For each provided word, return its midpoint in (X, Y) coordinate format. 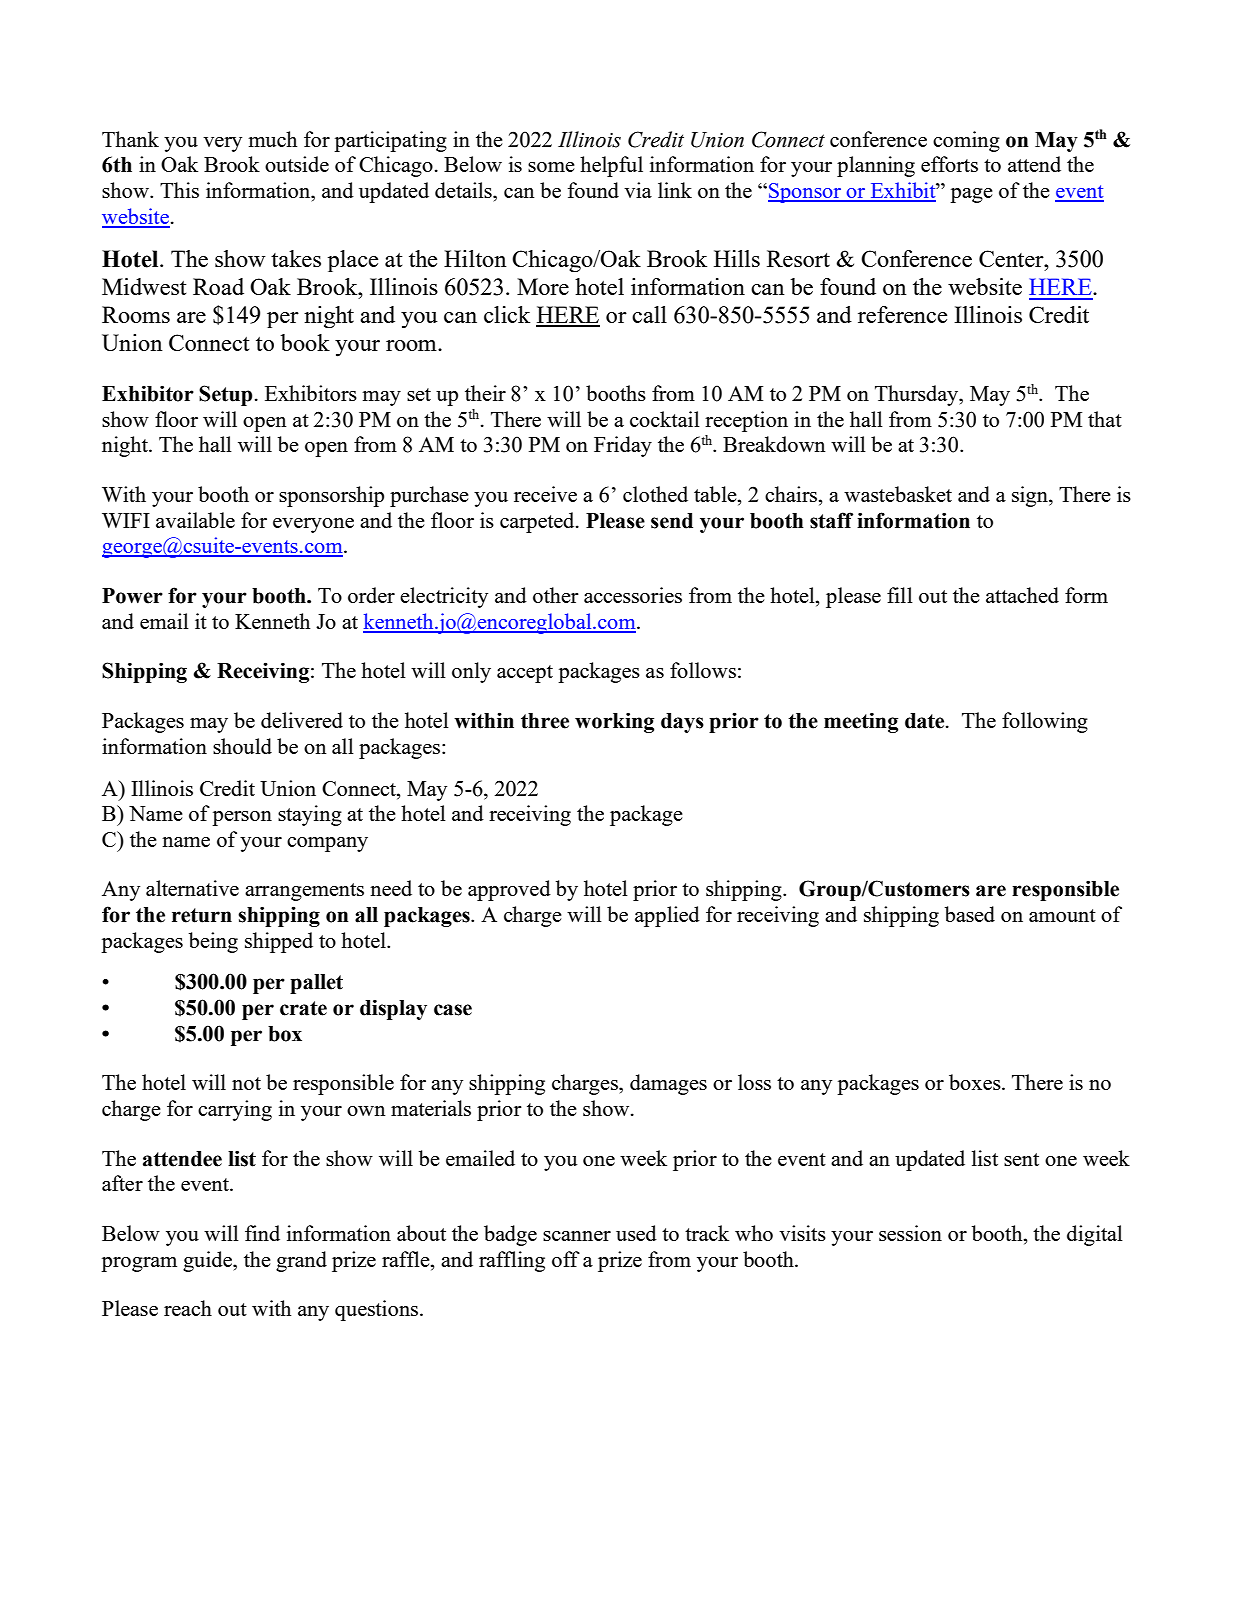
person (242, 818)
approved (509, 890)
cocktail (665, 419)
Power (132, 596)
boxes (976, 1082)
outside (297, 164)
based (970, 914)
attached (1022, 595)
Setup (225, 395)
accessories (633, 595)
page (971, 195)
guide (208, 1261)
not (246, 1083)
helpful (611, 166)
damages (668, 1084)
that (1105, 419)
